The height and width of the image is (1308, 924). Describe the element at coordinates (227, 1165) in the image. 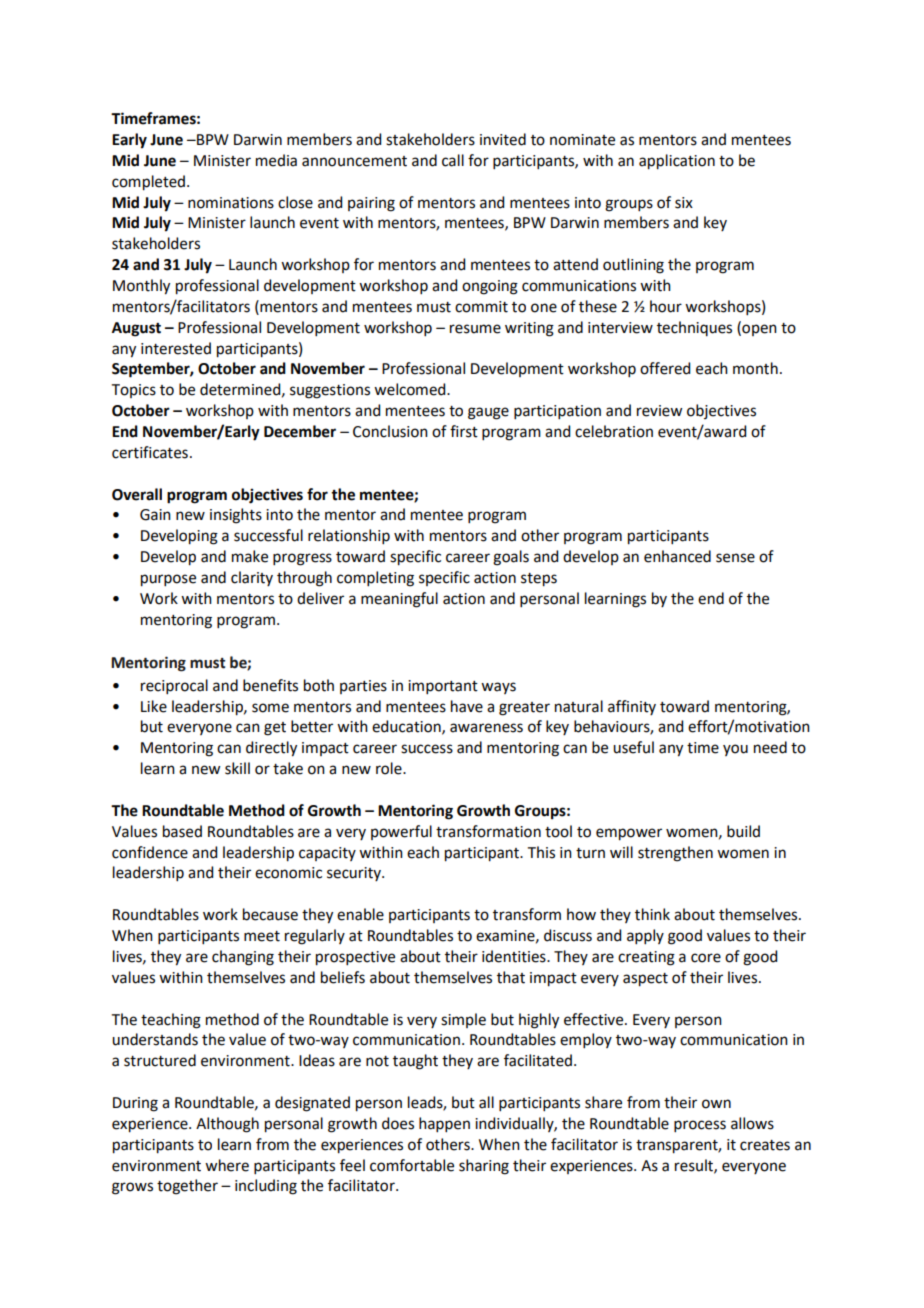

I see `where` at that location.
